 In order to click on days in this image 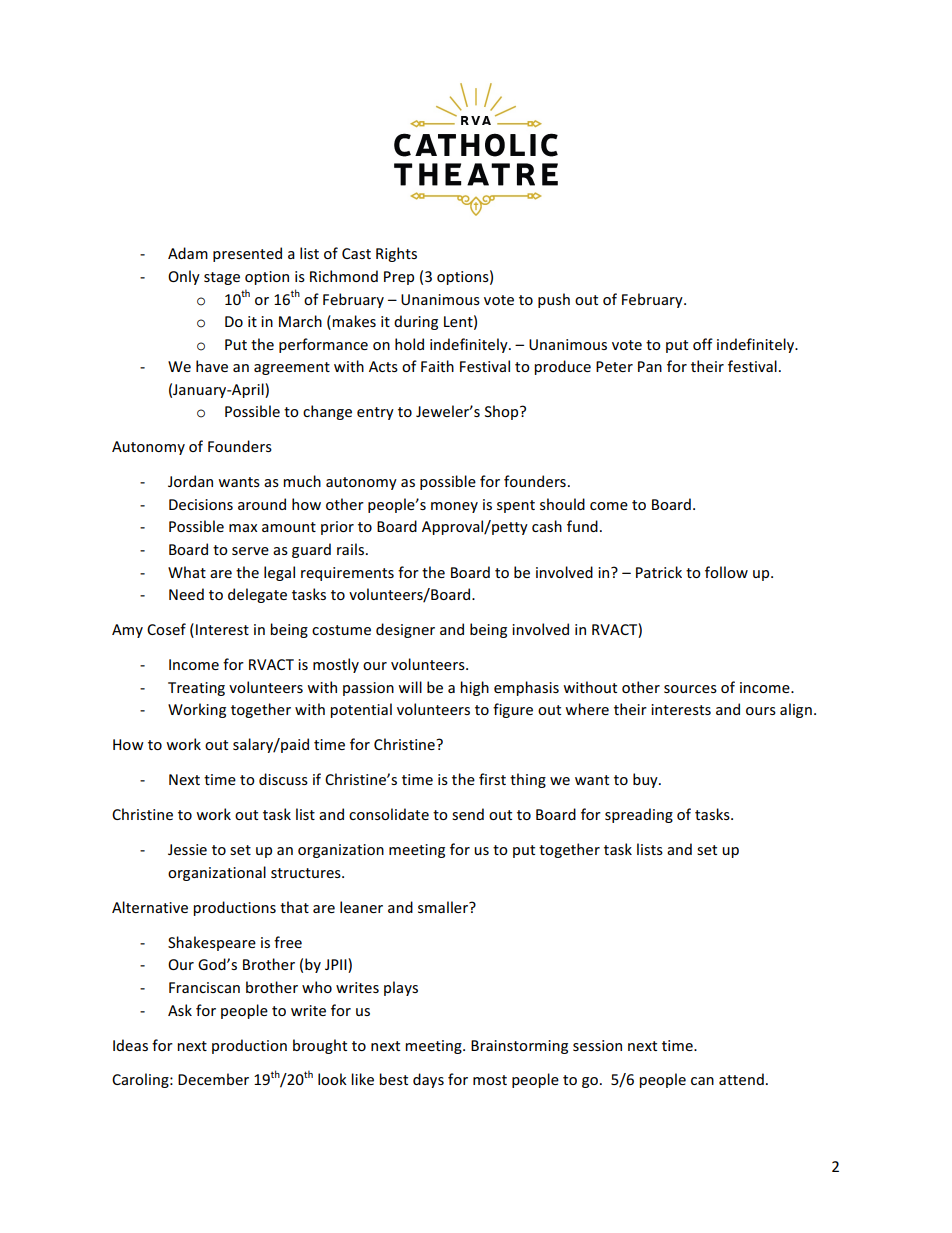, I will do `click(428, 1080)`.
